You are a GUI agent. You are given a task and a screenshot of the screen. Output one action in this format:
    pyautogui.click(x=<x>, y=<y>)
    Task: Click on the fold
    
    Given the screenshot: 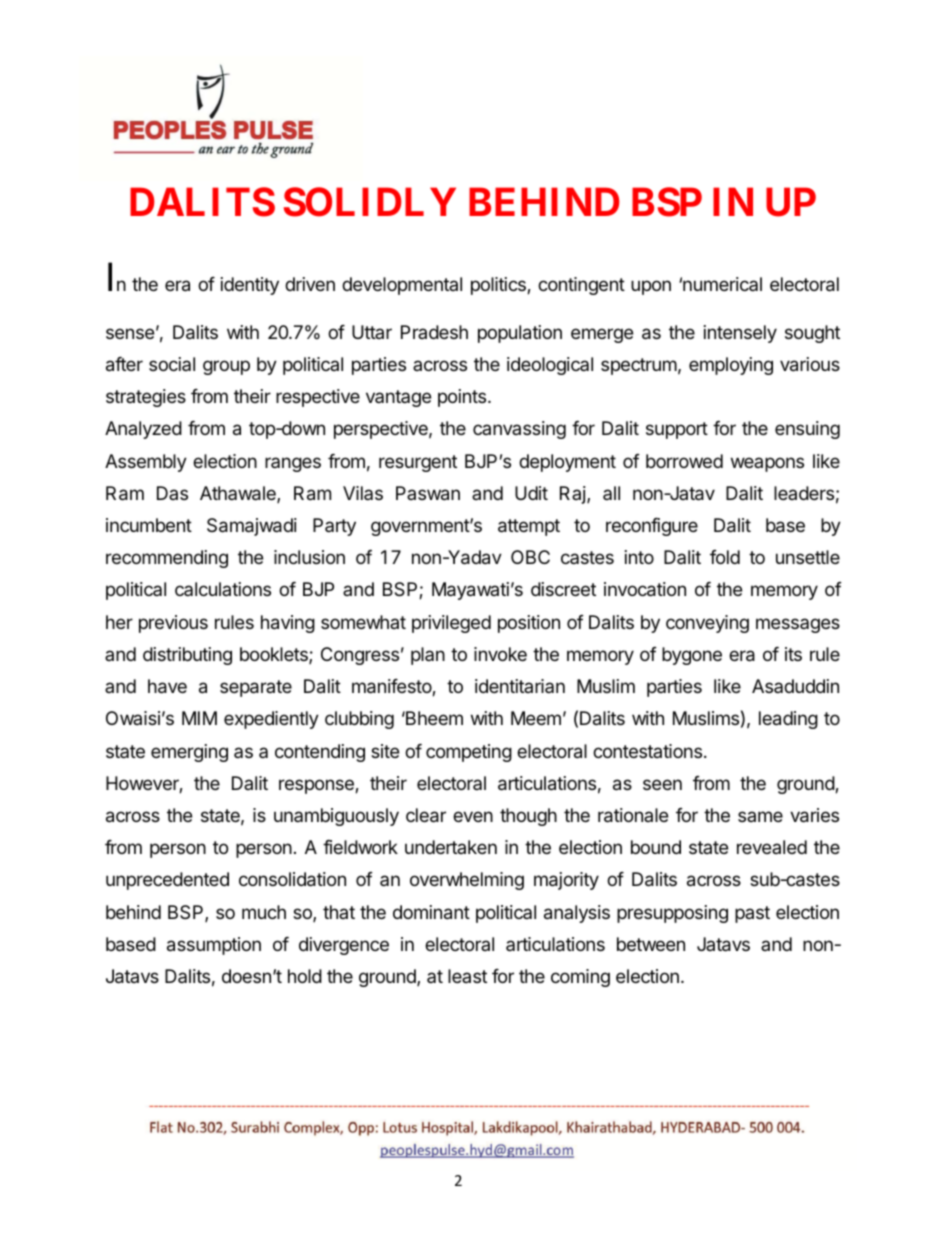 What is the action you would take?
    pyautogui.click(x=725, y=557)
